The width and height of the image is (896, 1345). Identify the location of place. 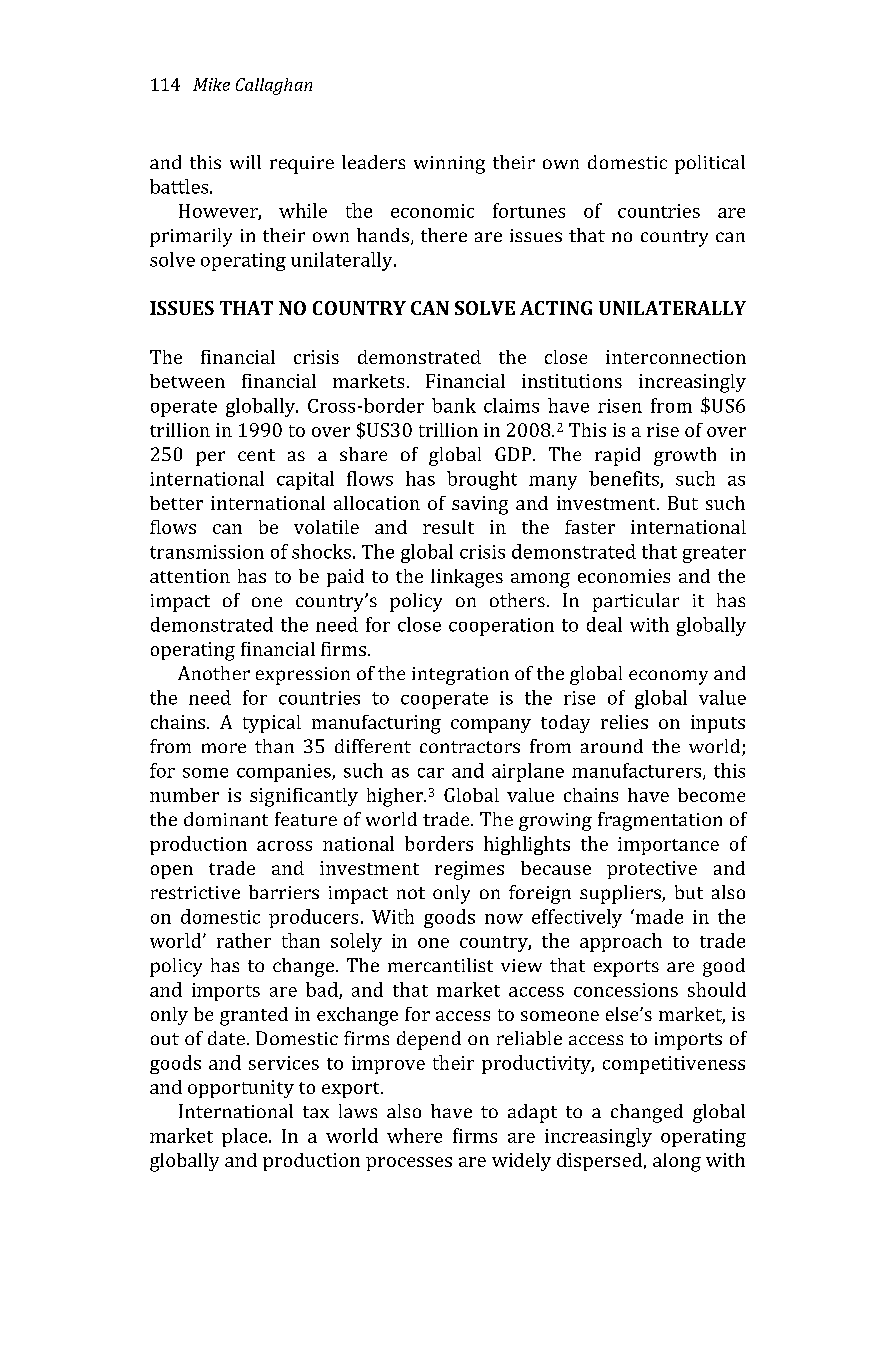
(246, 1137).
